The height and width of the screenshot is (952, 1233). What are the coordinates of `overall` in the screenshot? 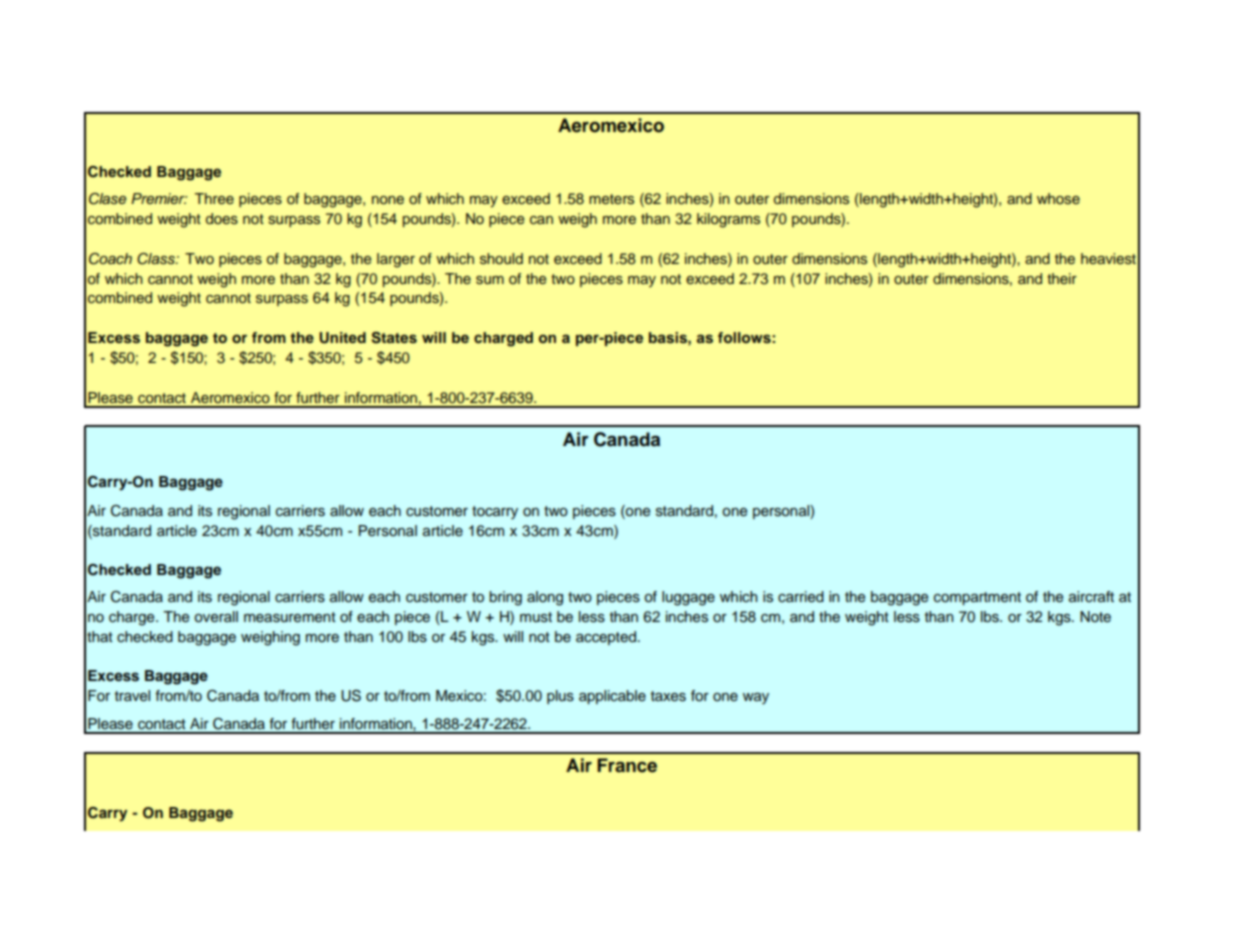 It's located at (216, 617).
